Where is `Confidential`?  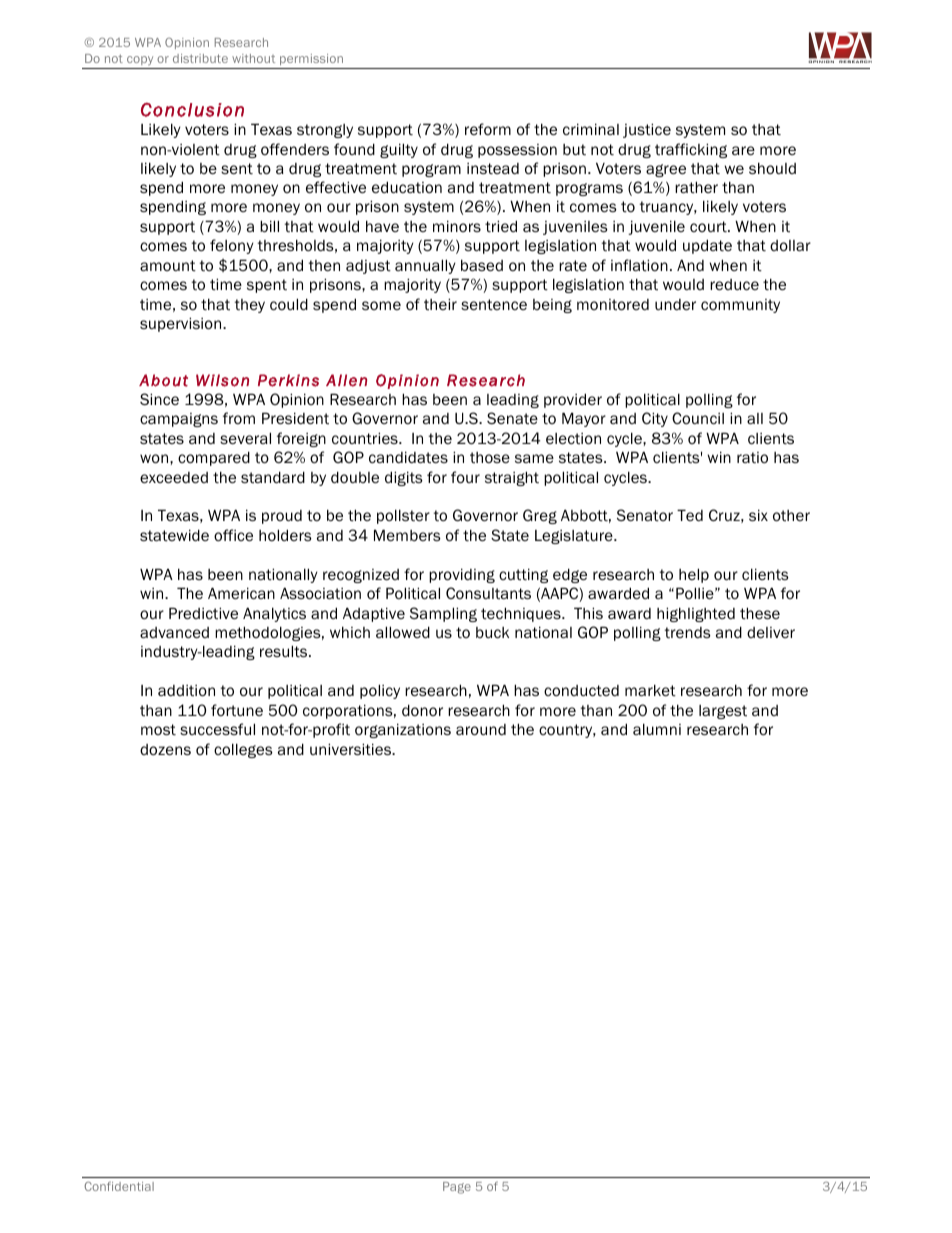
Confidential is located at coordinates (119, 1186).
